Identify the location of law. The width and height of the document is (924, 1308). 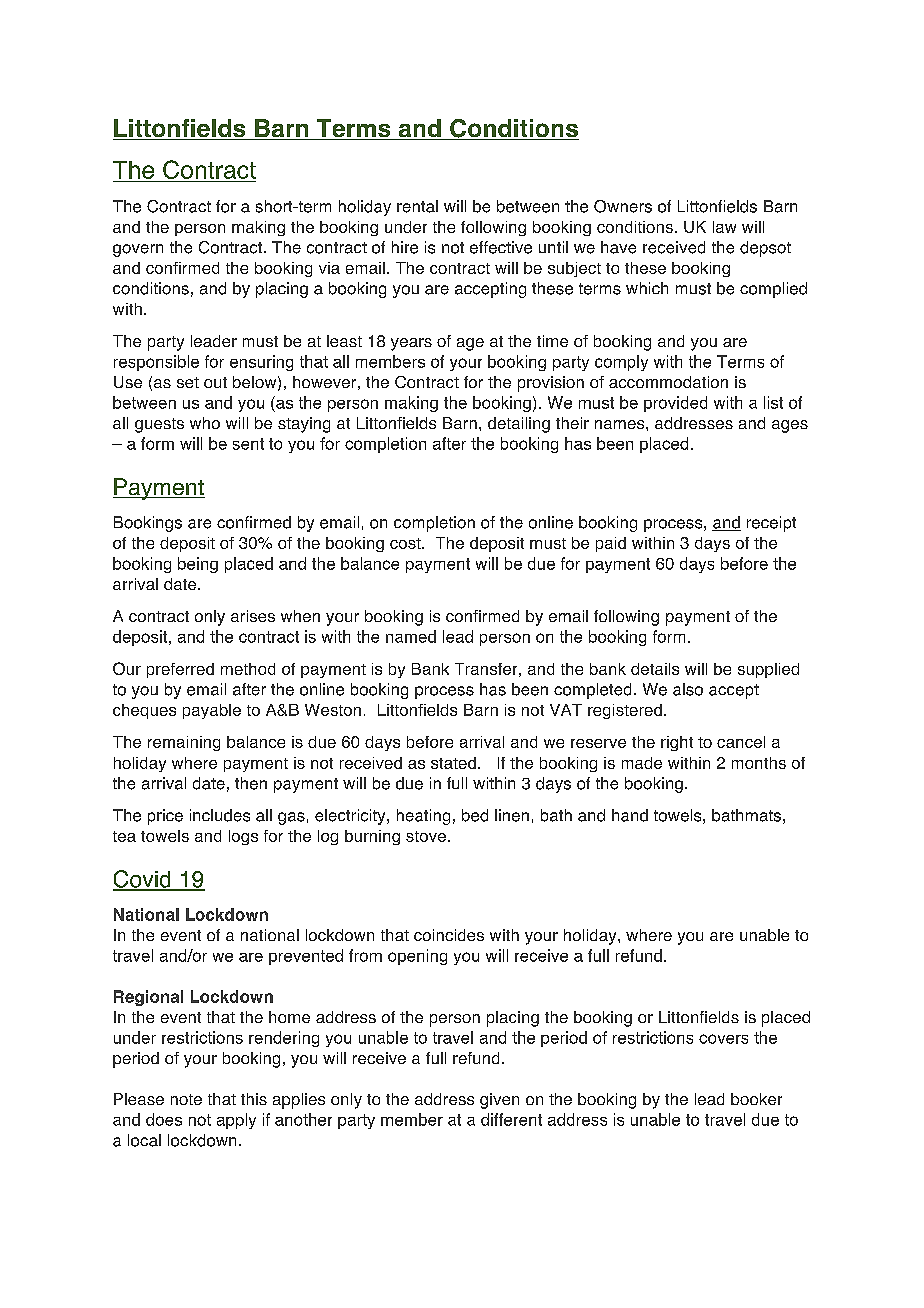
(724, 227).
